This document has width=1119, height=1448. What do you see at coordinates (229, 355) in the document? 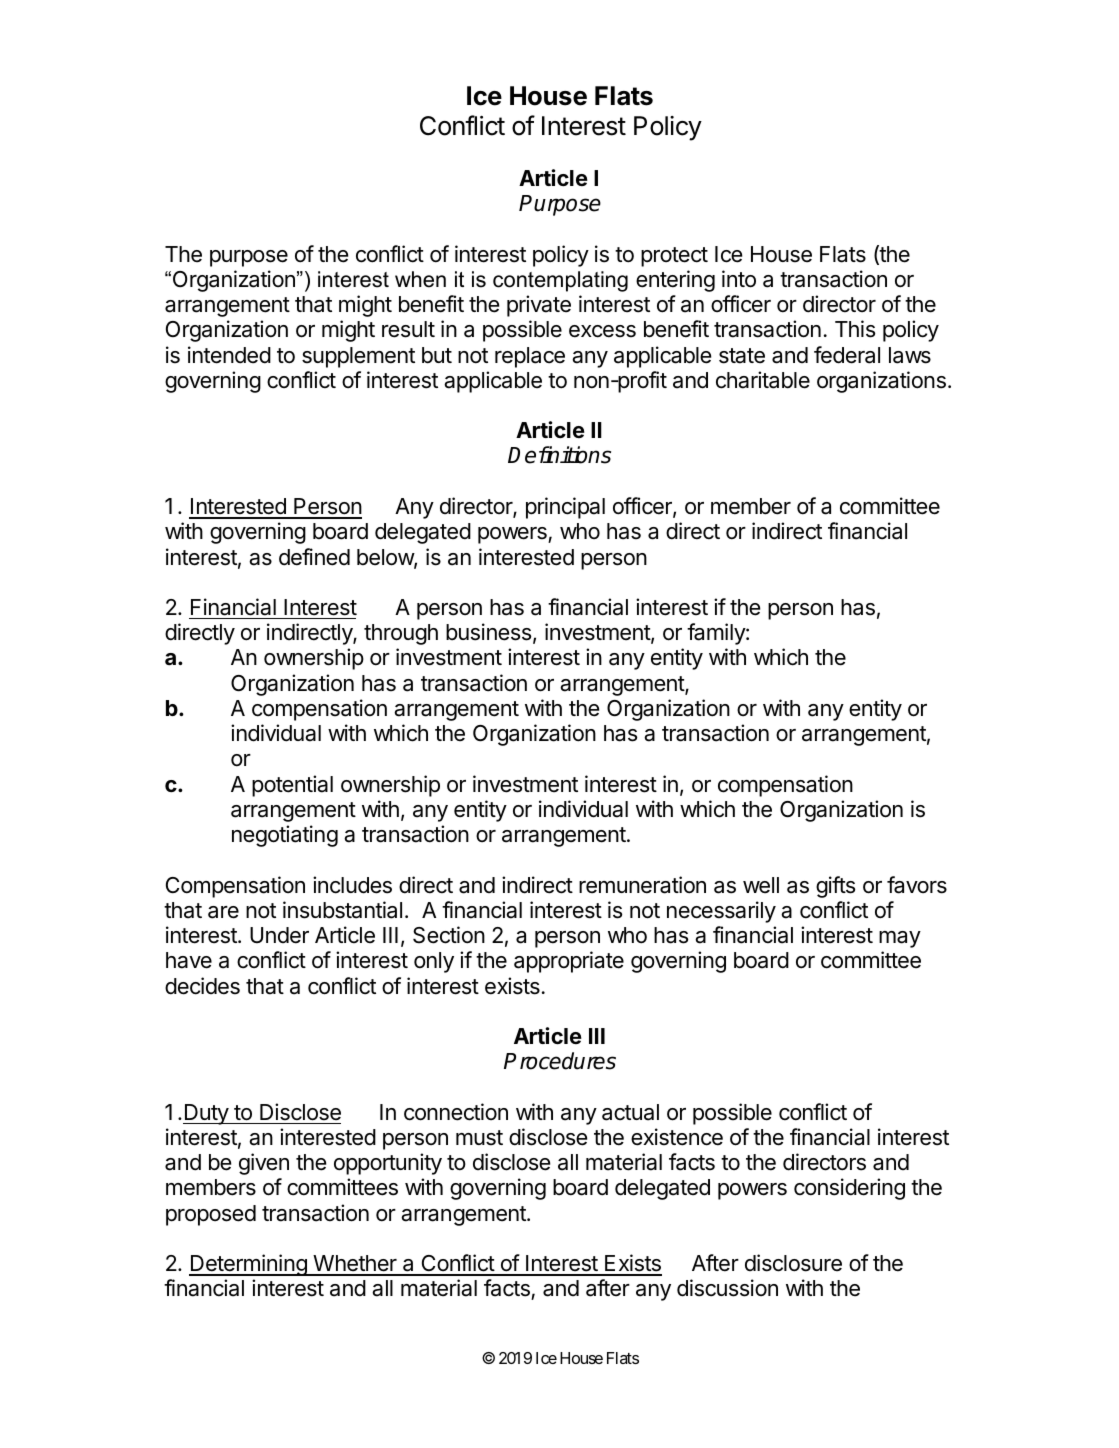
I see `intended` at bounding box center [229, 355].
